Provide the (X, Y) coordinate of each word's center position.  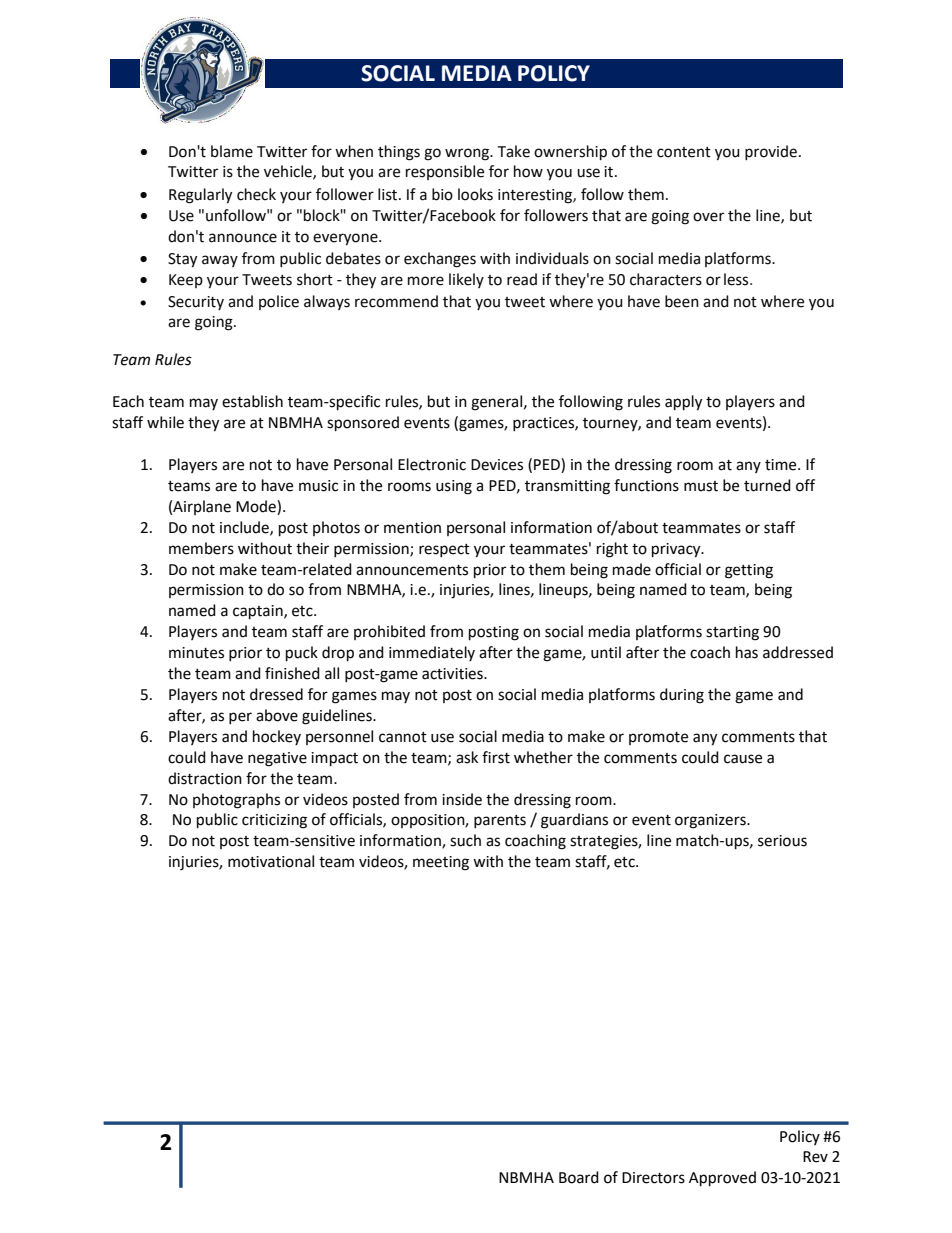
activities (453, 674)
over (708, 217)
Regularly (200, 196)
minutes (196, 653)
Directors (653, 1178)
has (747, 652)
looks (475, 194)
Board (579, 1177)
